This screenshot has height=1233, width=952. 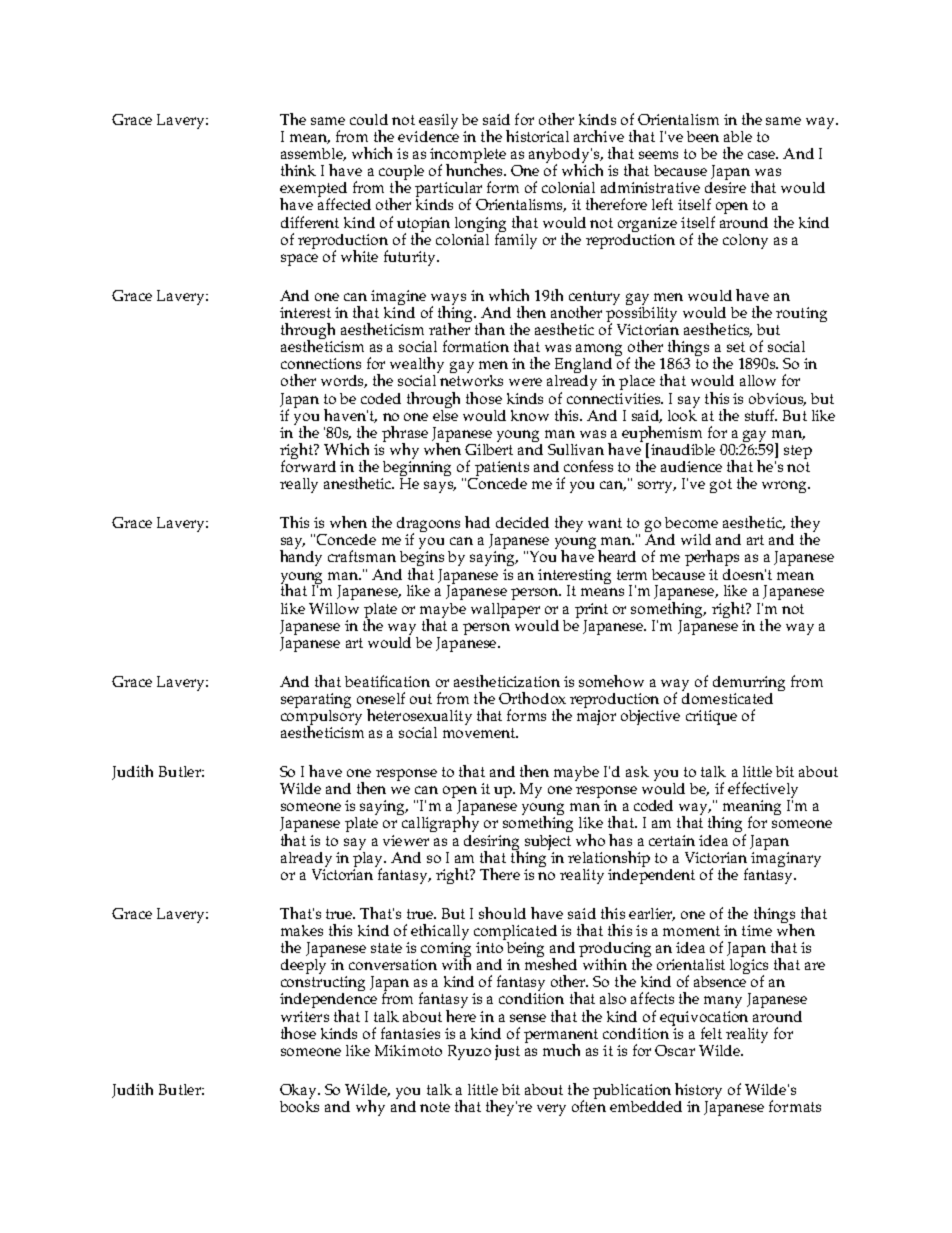 I want to click on craftsman, so click(x=362, y=556).
